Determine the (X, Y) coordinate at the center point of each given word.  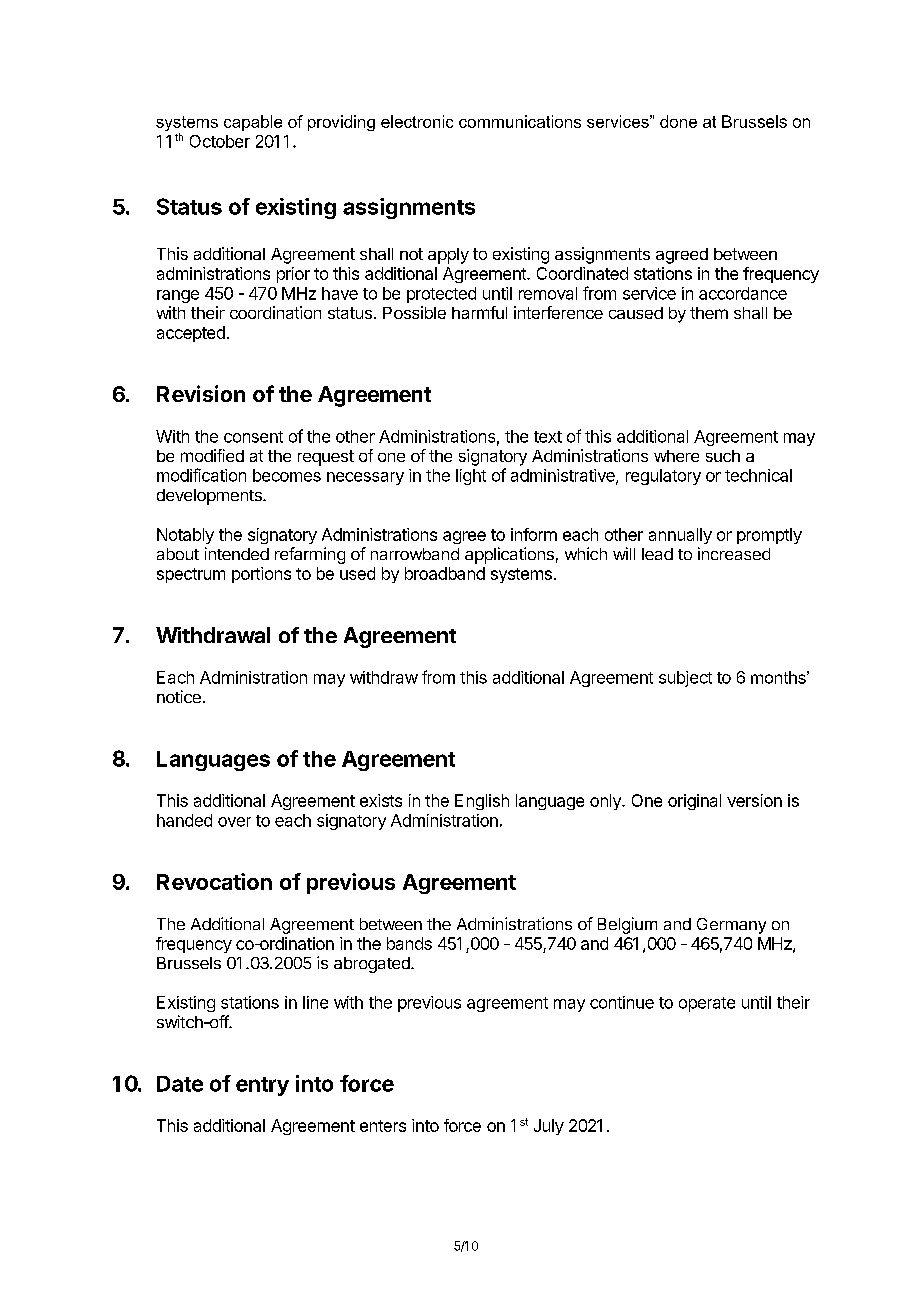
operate (707, 1004)
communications (520, 121)
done (678, 121)
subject (685, 679)
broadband (445, 573)
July (549, 1127)
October (220, 141)
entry (262, 1086)
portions (261, 575)
